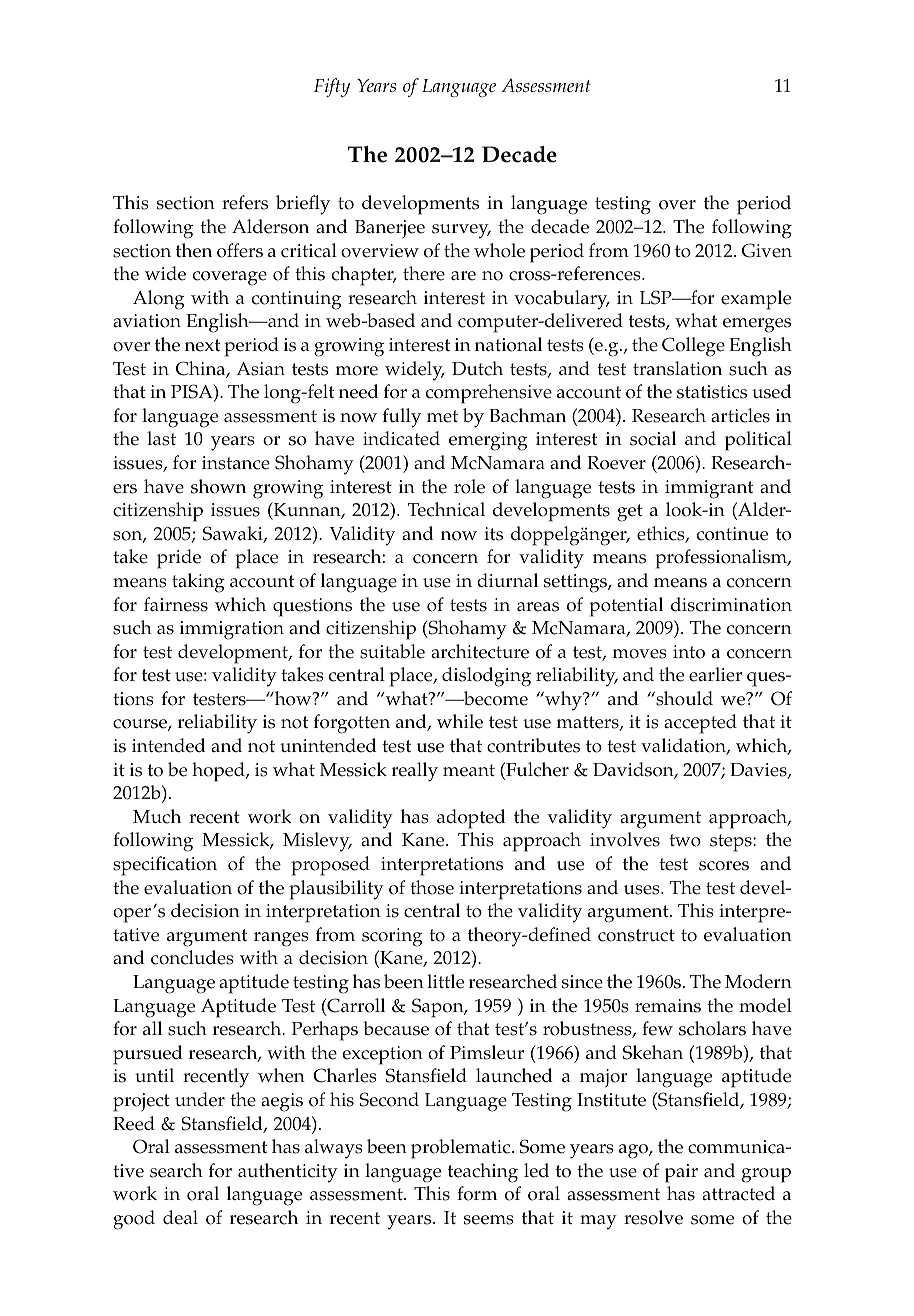 This screenshot has height=1316, width=914. Describe the element at coordinates (461, 231) in the screenshot. I see `survey` at that location.
